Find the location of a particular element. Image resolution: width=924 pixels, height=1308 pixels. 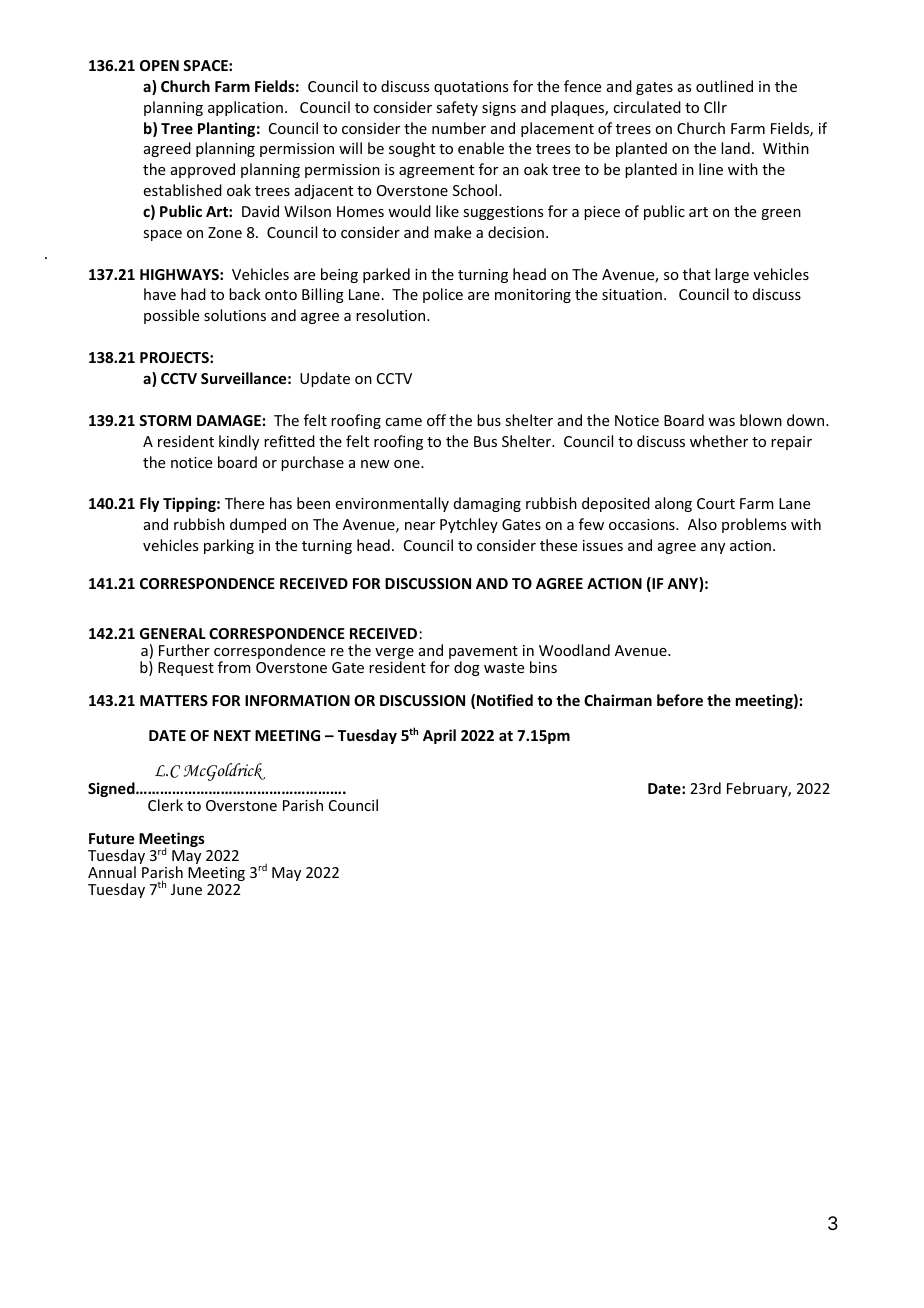

had is located at coordinates (193, 294).
